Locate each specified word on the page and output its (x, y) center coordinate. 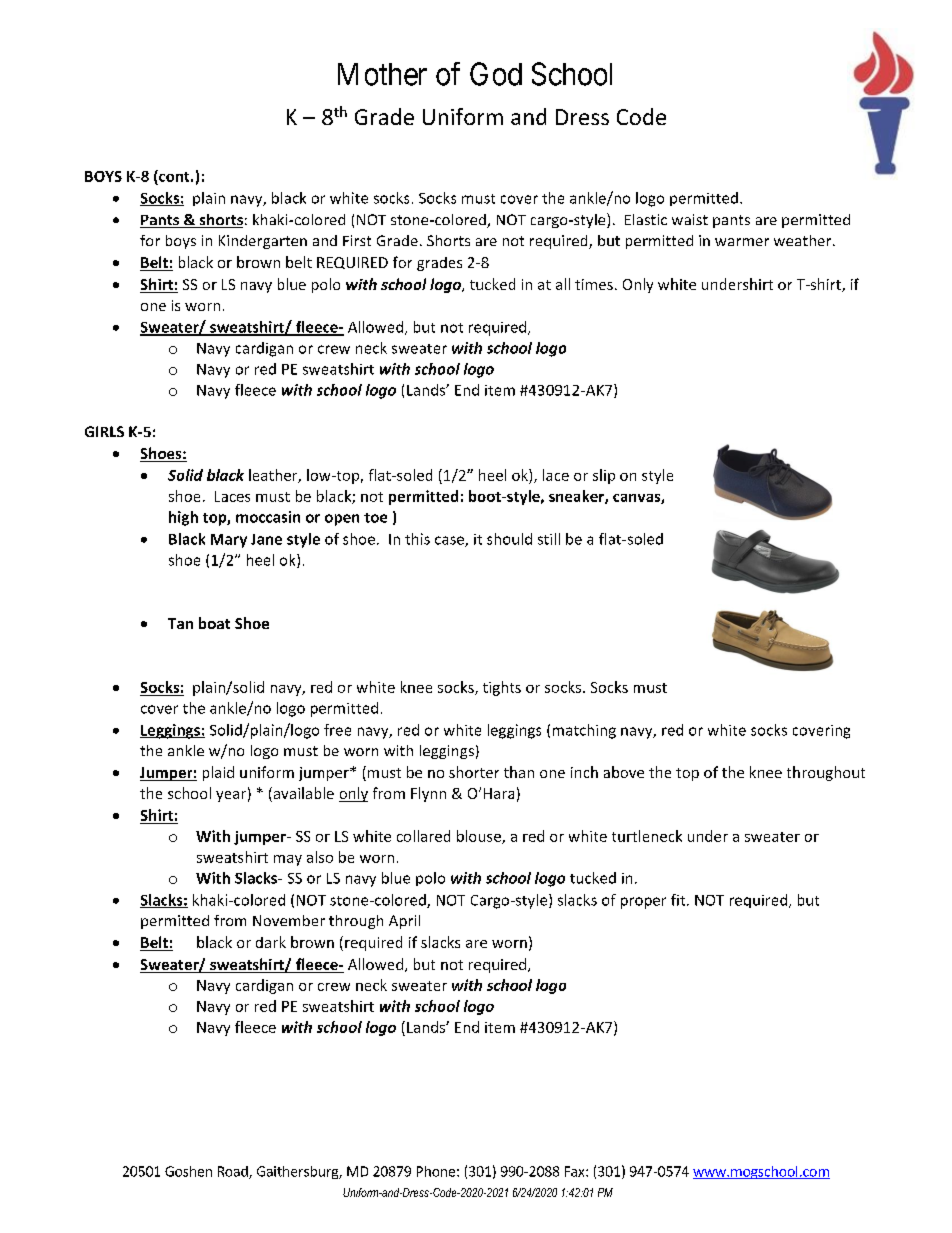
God (496, 74)
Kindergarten (263, 242)
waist (690, 219)
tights (502, 688)
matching (584, 731)
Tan (180, 623)
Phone (436, 1171)
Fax (576, 1171)
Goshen (188, 1171)
